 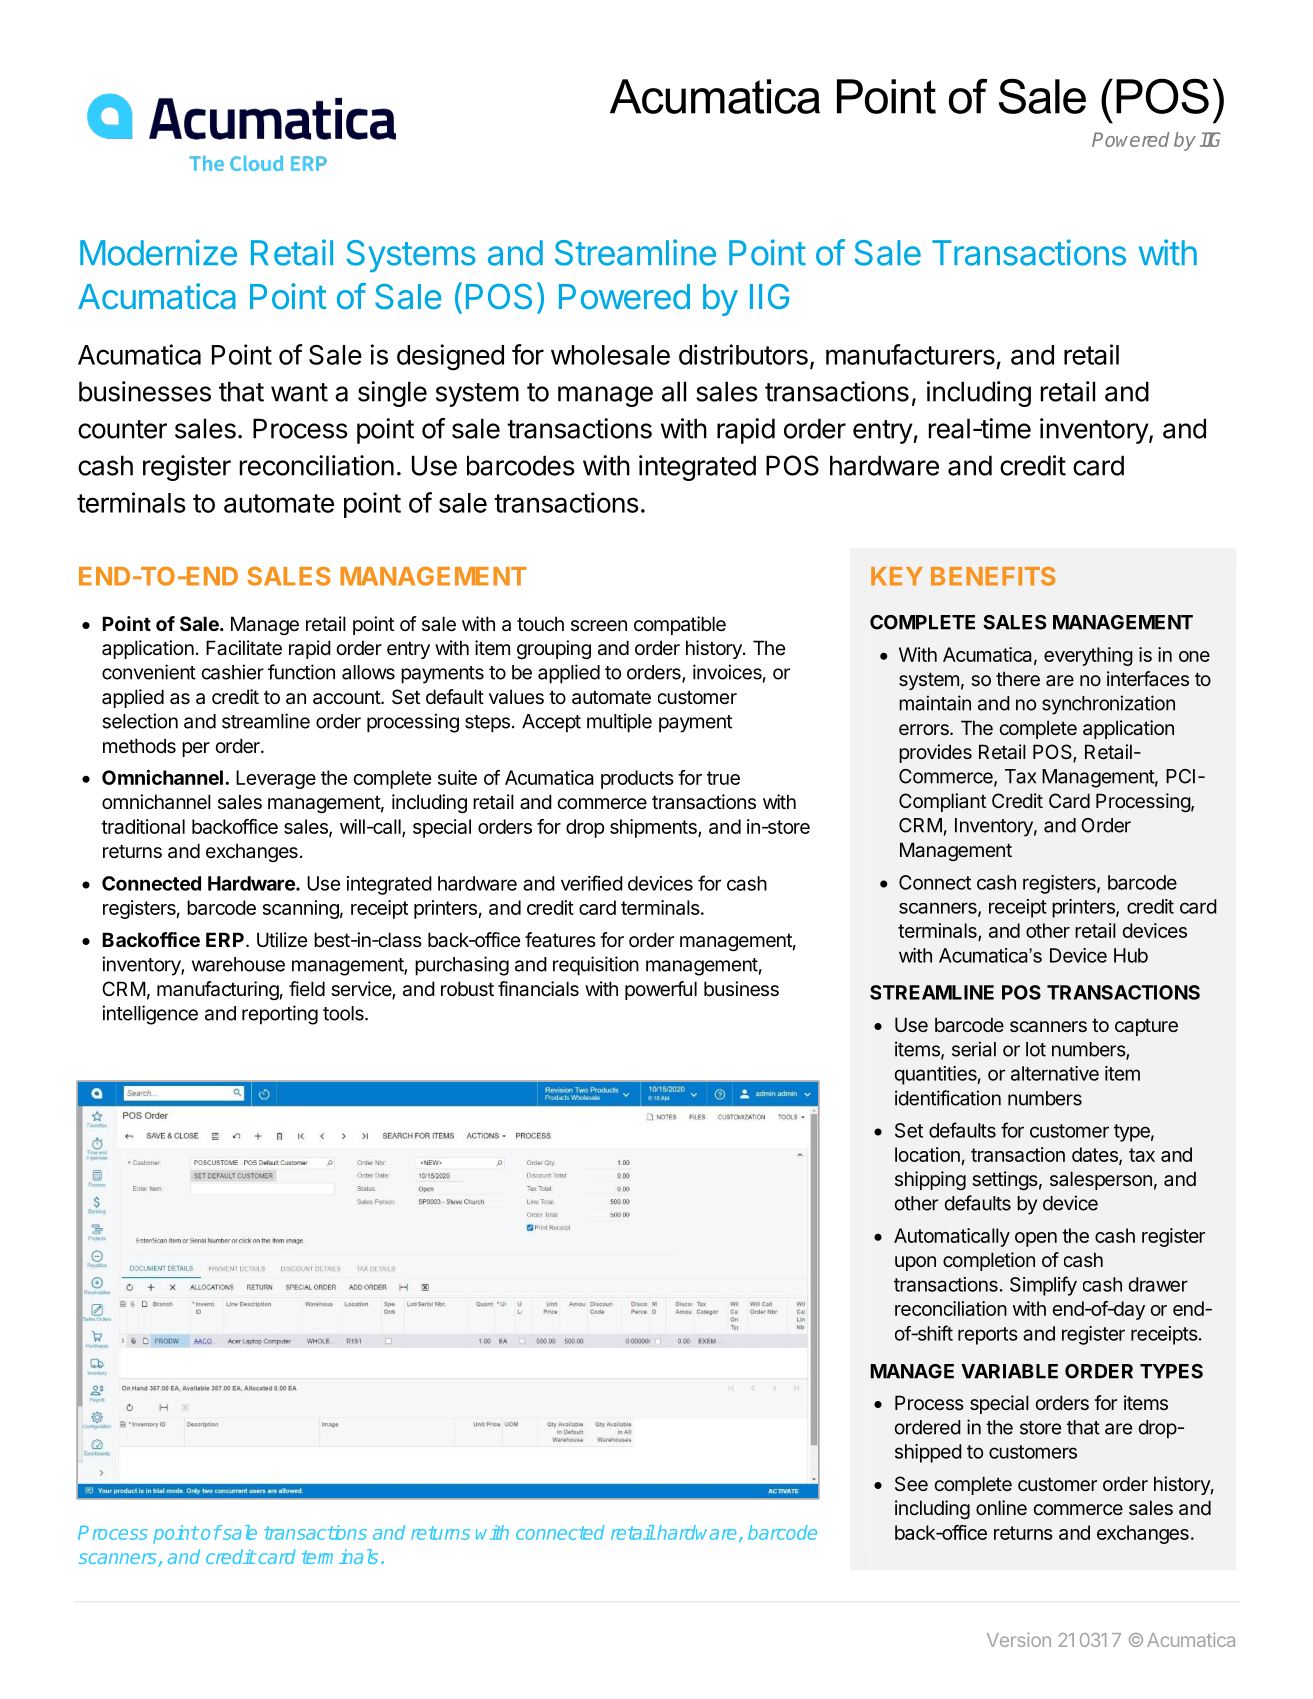 I want to click on ERP, so click(x=225, y=939).
